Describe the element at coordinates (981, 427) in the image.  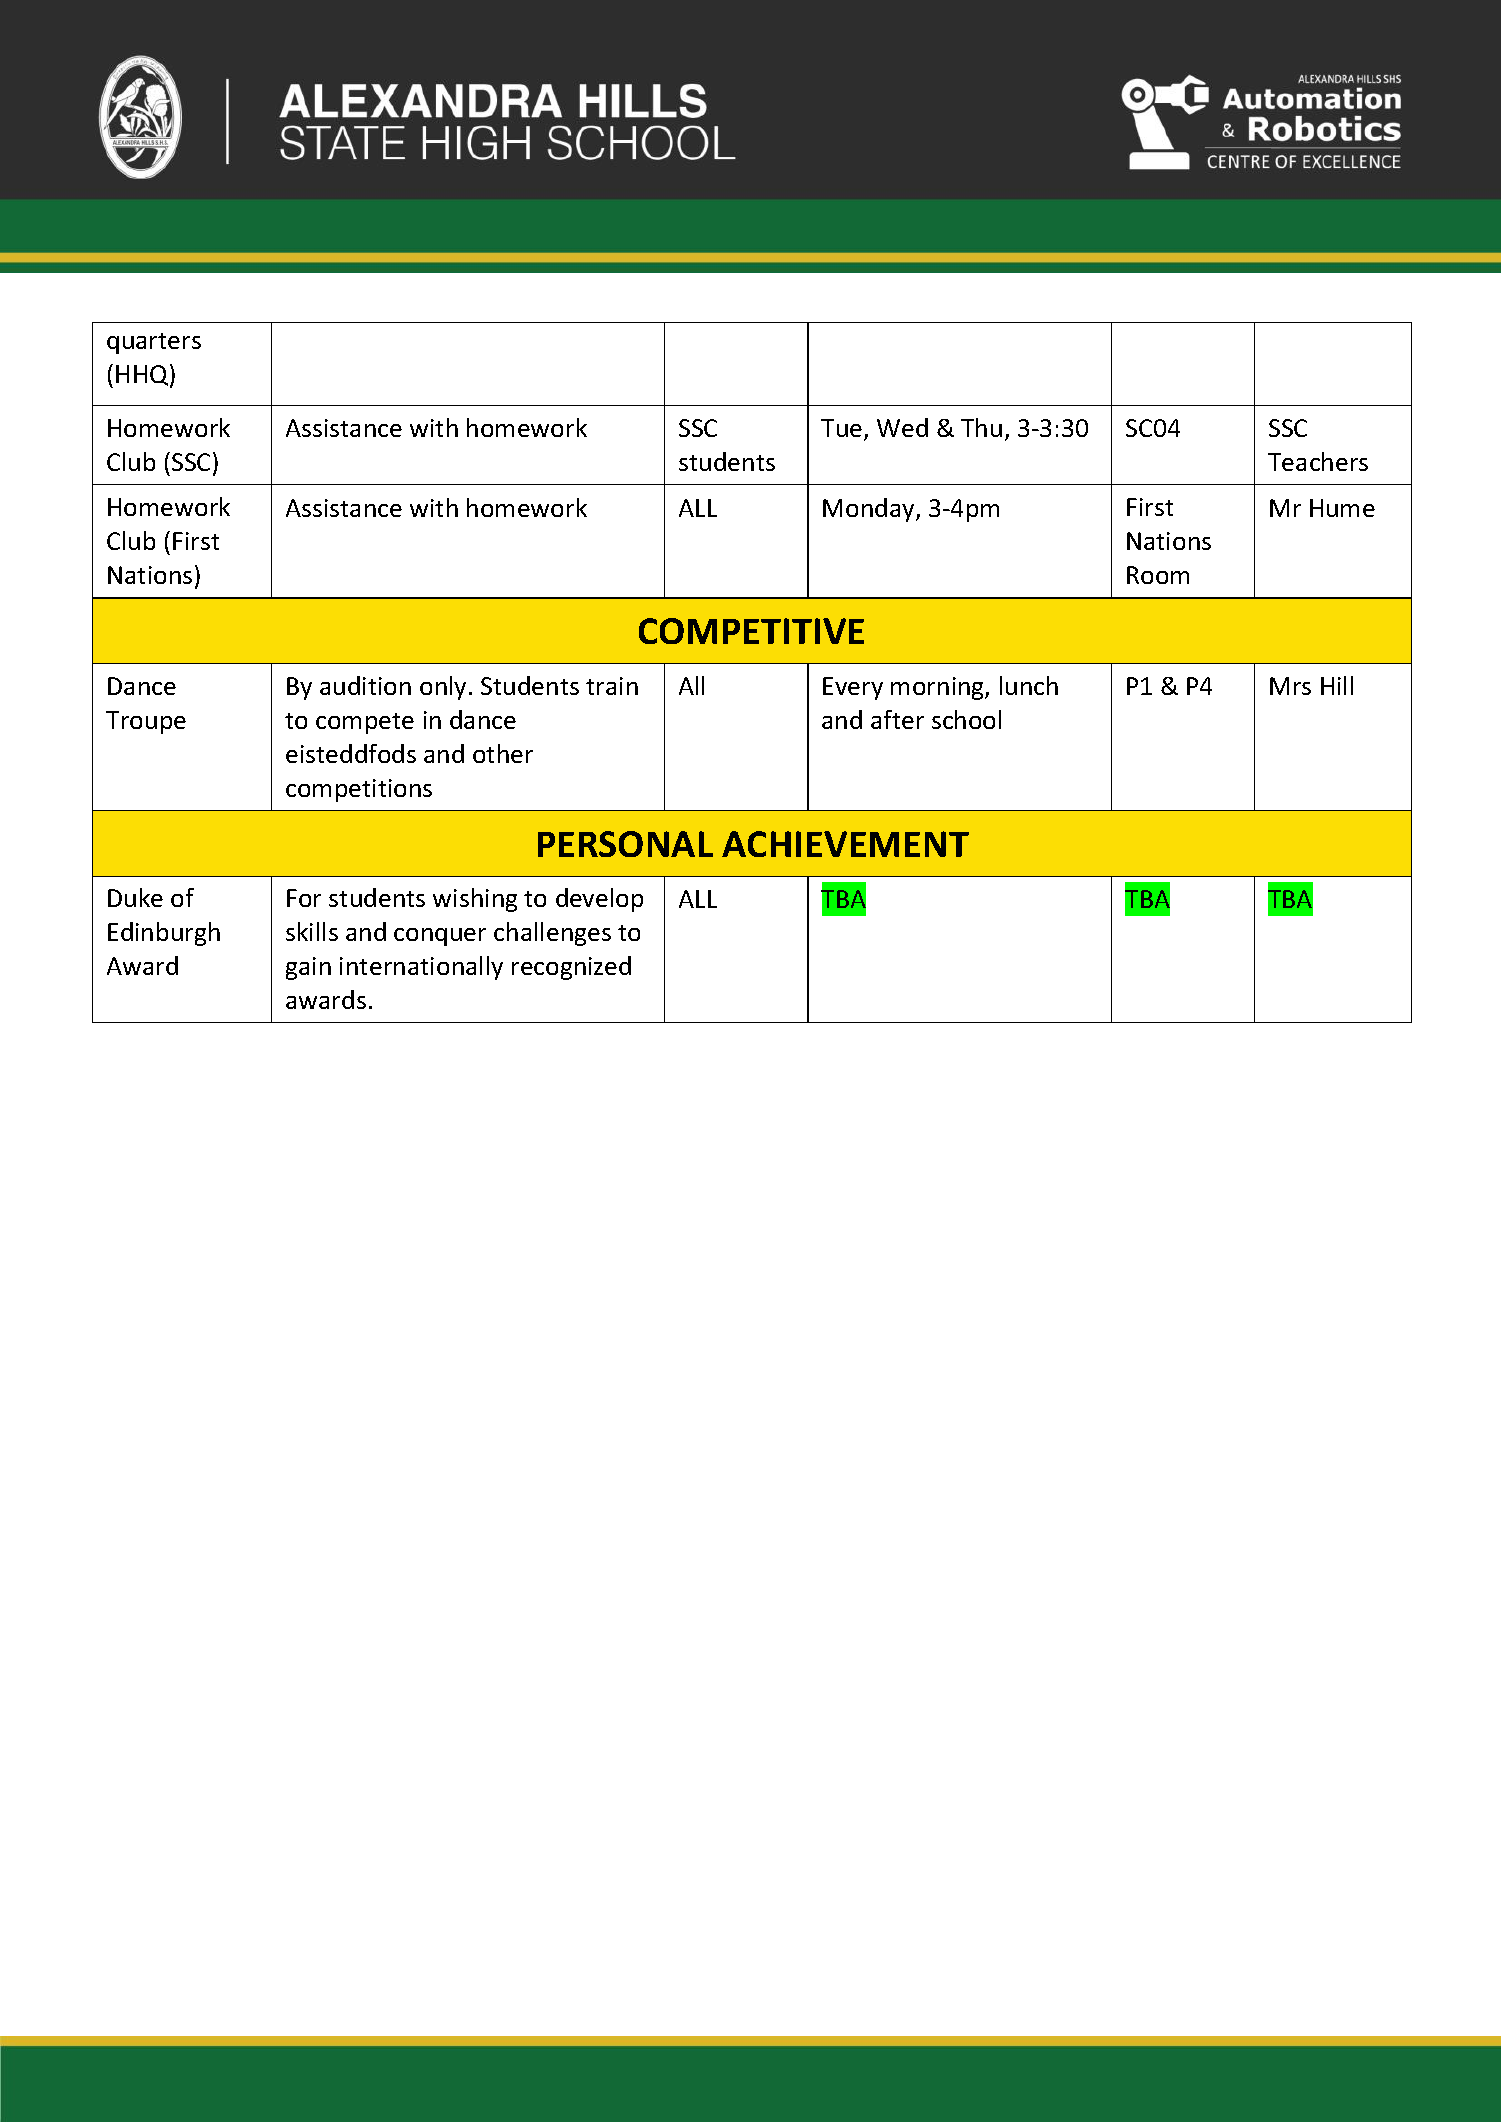
I see `Thu` at that location.
